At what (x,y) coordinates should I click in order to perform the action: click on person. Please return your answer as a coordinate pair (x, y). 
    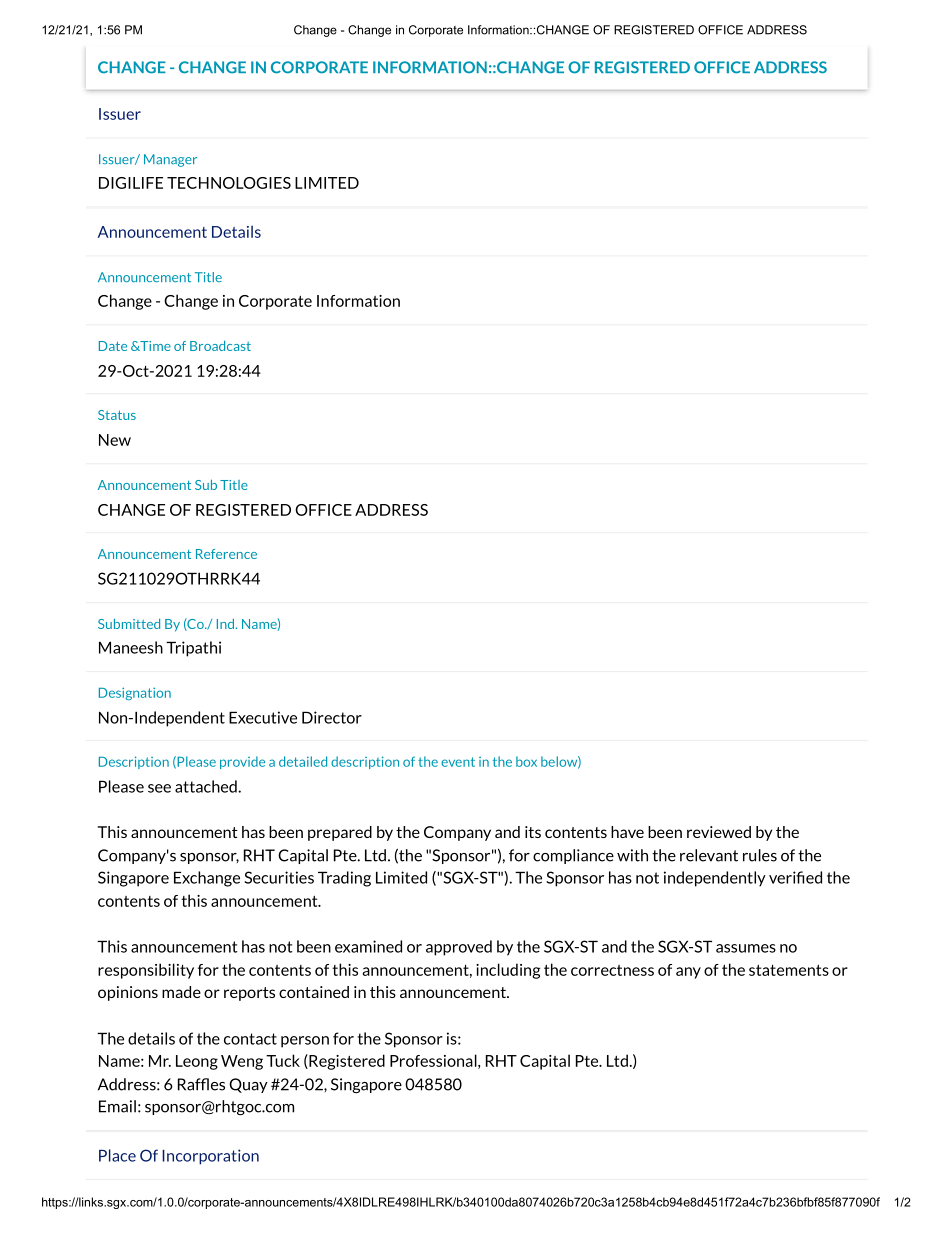
    Looking at the image, I should click on (305, 1042).
